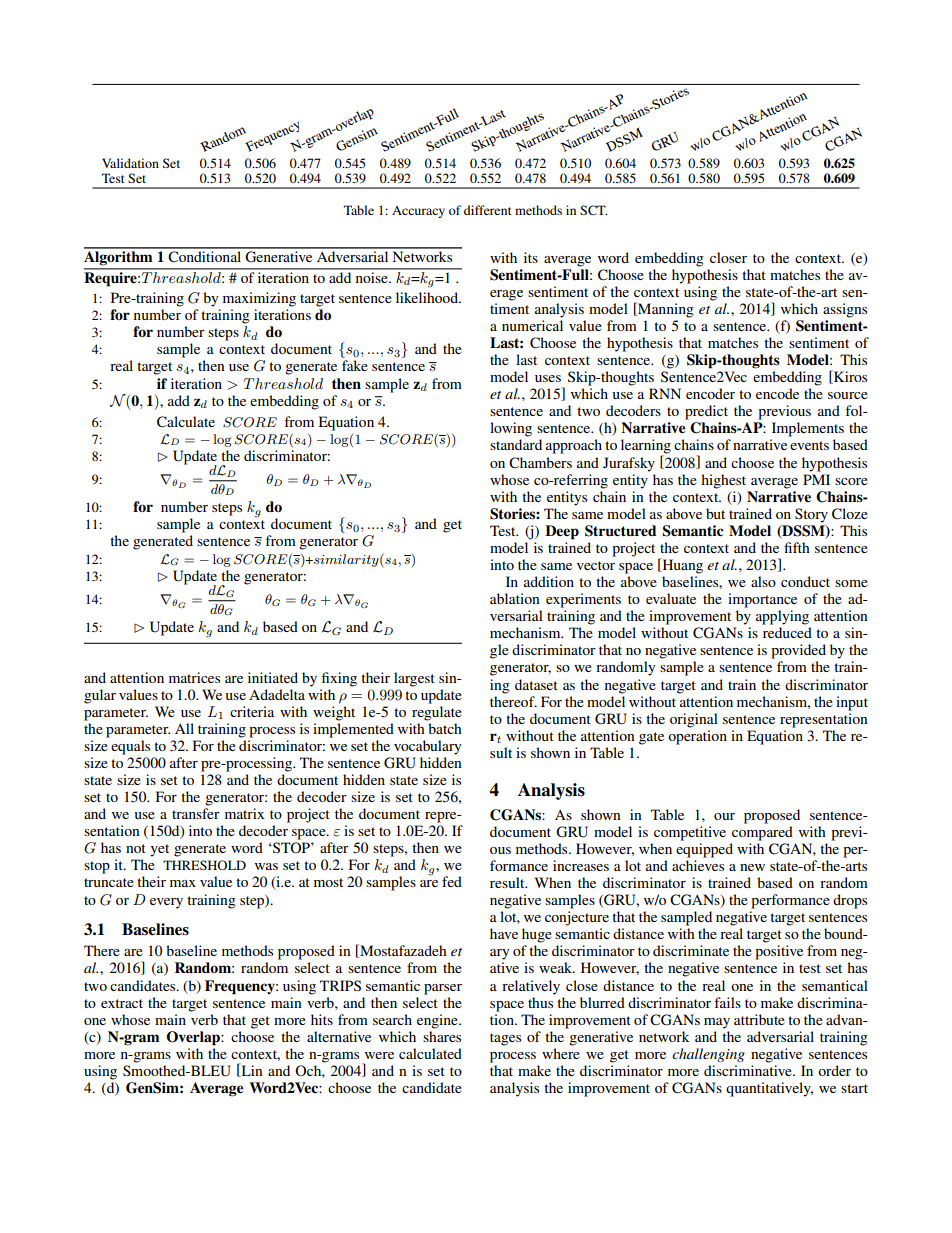 The height and width of the screenshot is (1233, 952). What do you see at coordinates (809, 445) in the screenshot?
I see `events` at bounding box center [809, 445].
